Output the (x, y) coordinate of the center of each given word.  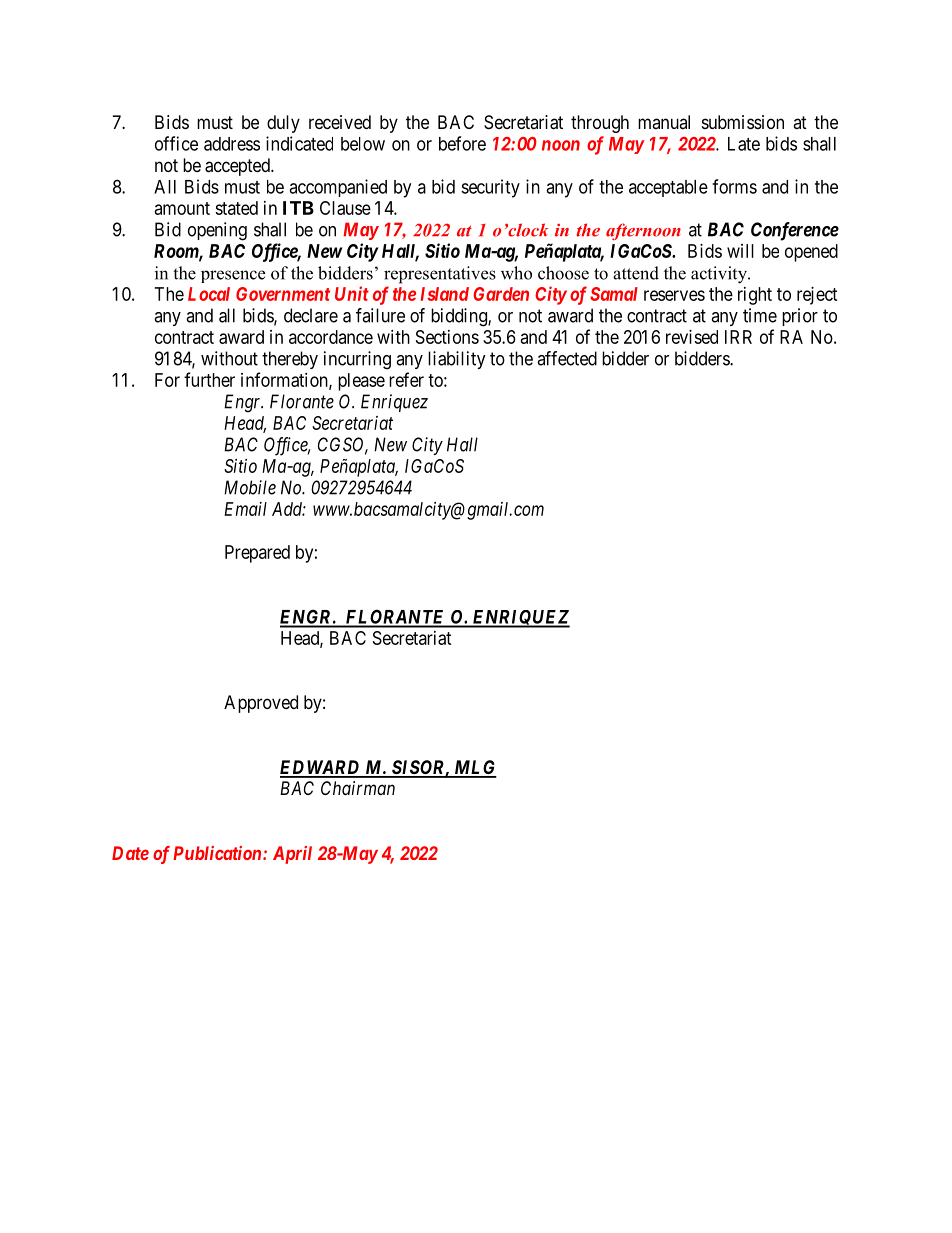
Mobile (250, 487)
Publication (218, 853)
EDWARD (321, 768)
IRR (738, 337)
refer (406, 379)
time (760, 315)
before (462, 143)
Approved (261, 704)
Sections (447, 337)
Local (209, 294)
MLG (474, 768)
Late (744, 144)
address (232, 144)
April (292, 855)
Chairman (358, 788)
